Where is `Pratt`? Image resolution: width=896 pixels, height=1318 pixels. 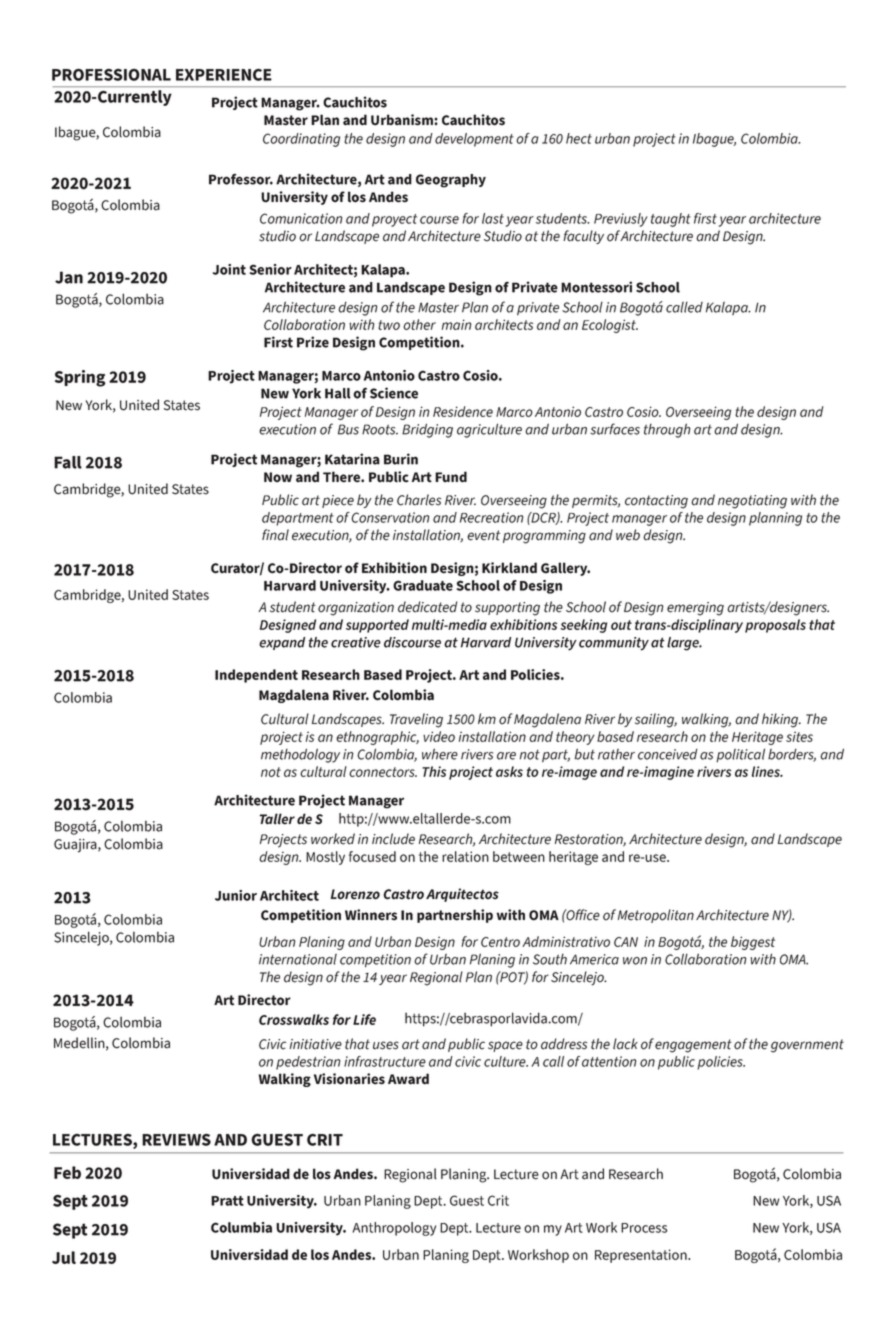 Pratt is located at coordinates (227, 1201).
